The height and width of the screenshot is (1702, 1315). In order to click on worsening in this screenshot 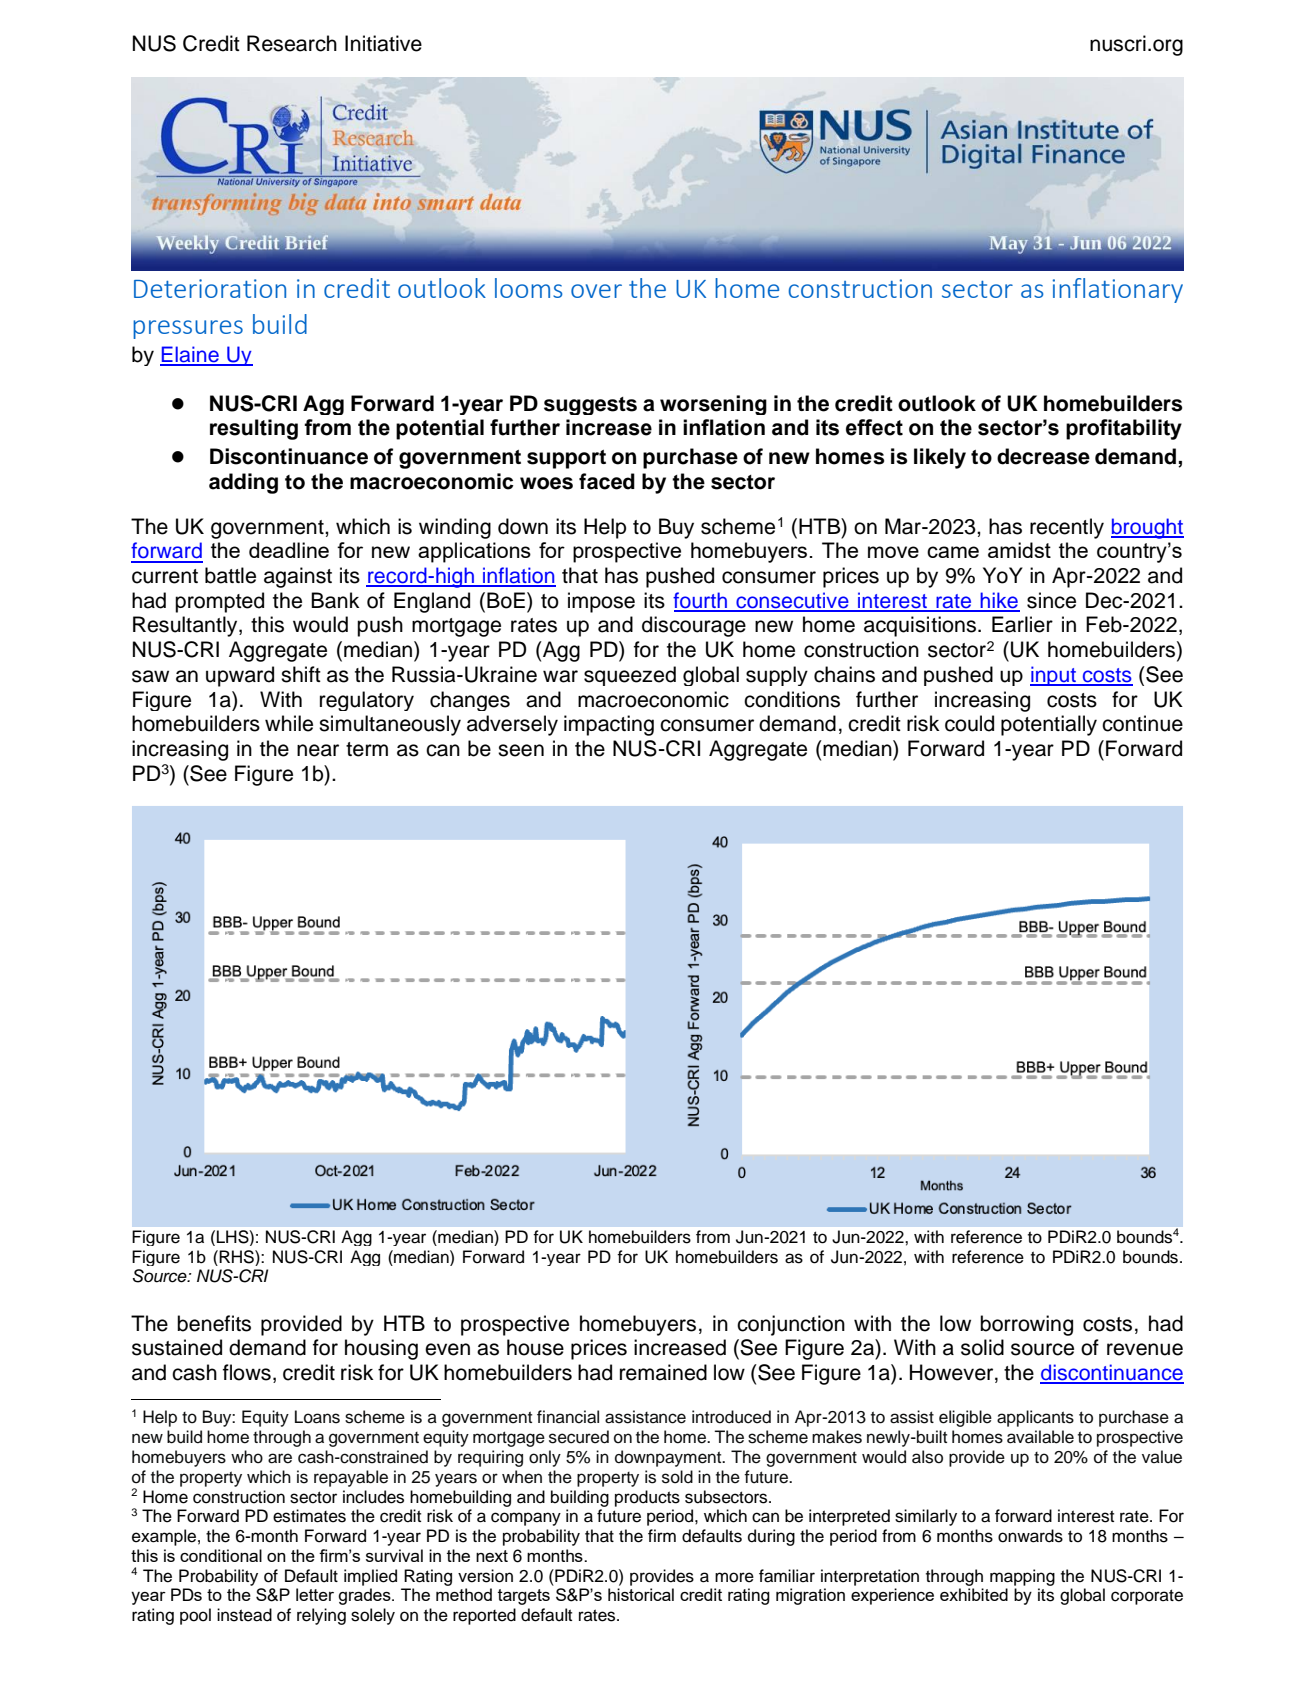, I will do `click(713, 405)`.
